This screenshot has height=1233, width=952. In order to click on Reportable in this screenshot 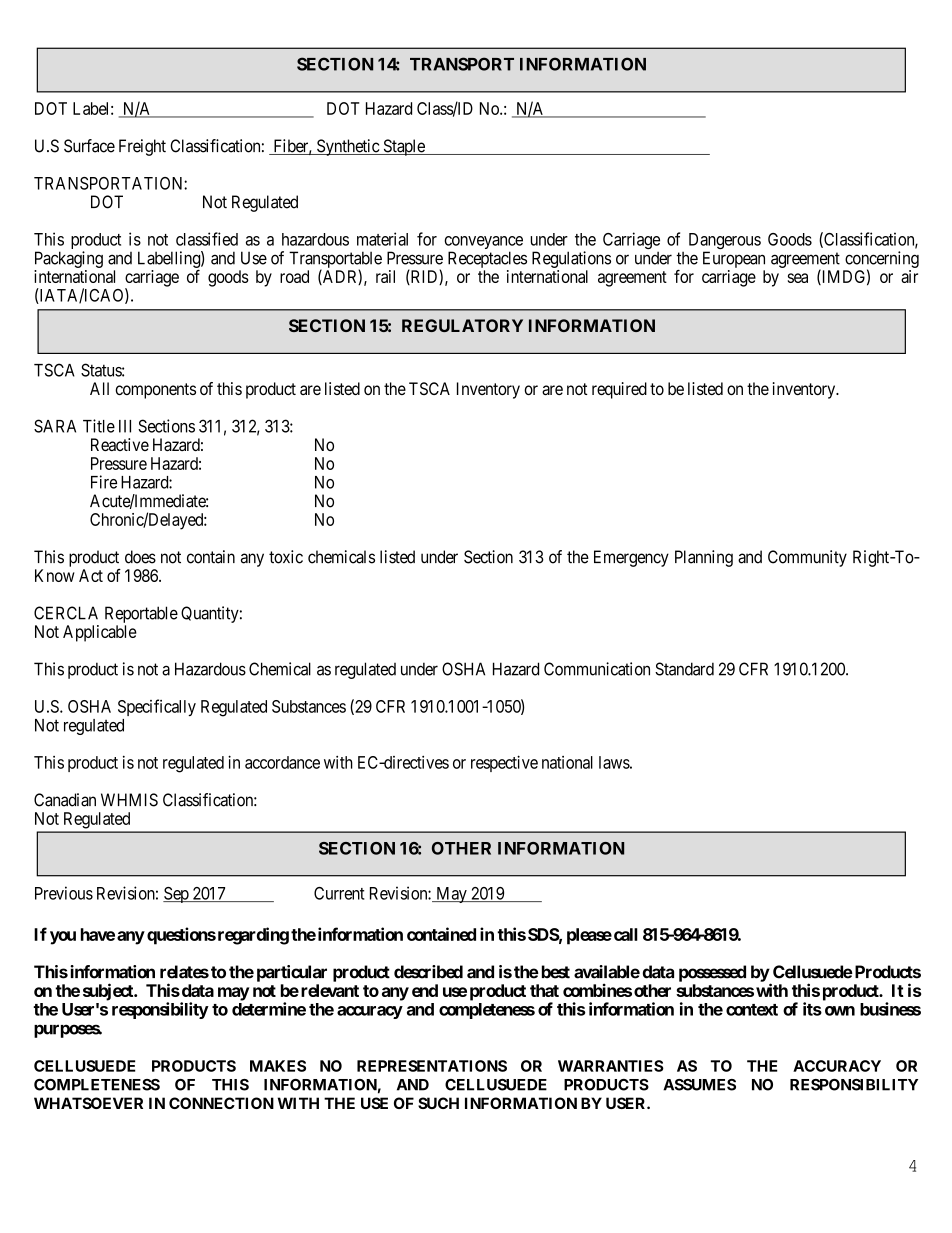, I will do `click(141, 614)`.
